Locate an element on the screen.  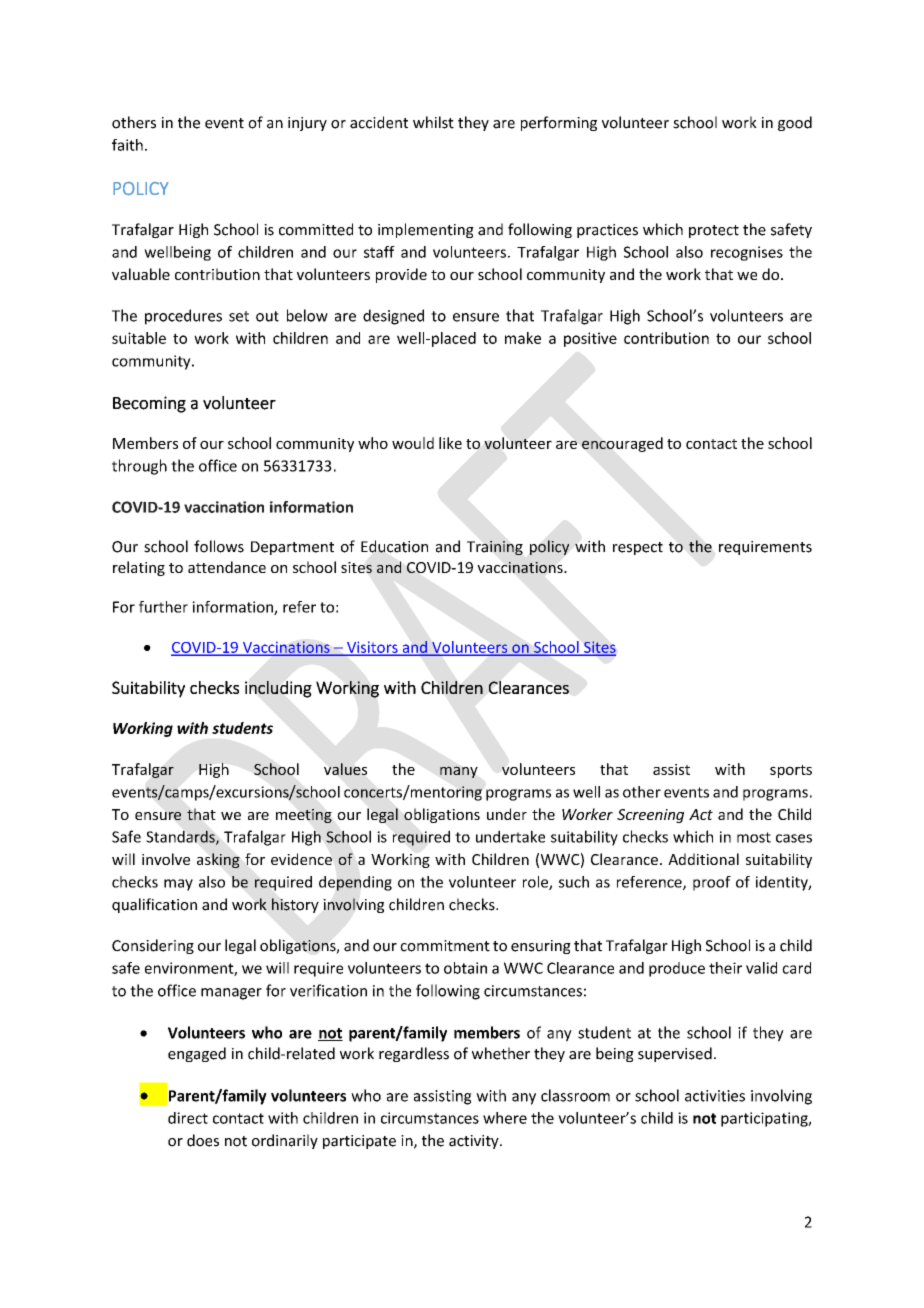
Becoming is located at coordinates (149, 404).
